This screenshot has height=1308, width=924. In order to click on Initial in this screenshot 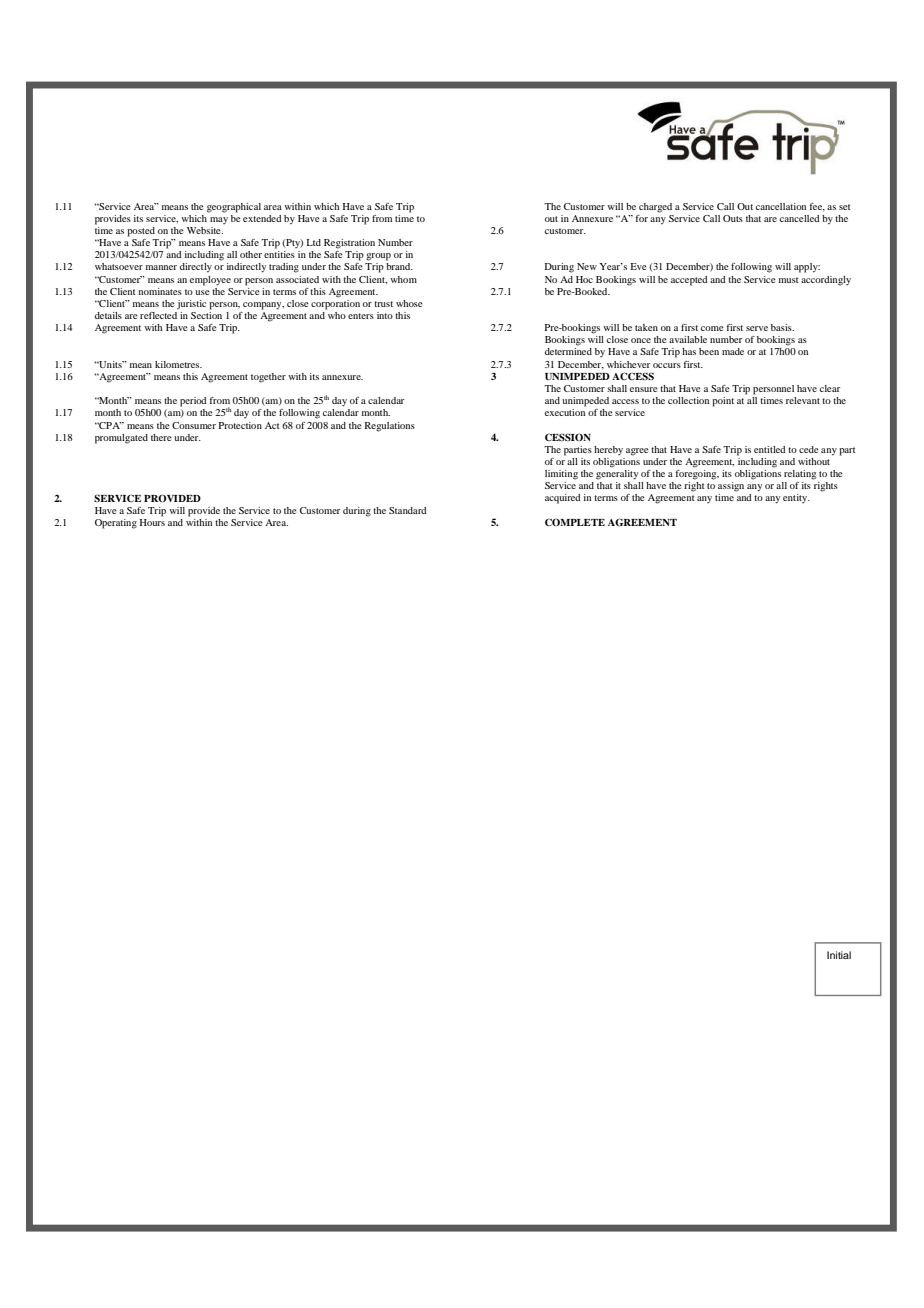, I will do `click(839, 955)`.
